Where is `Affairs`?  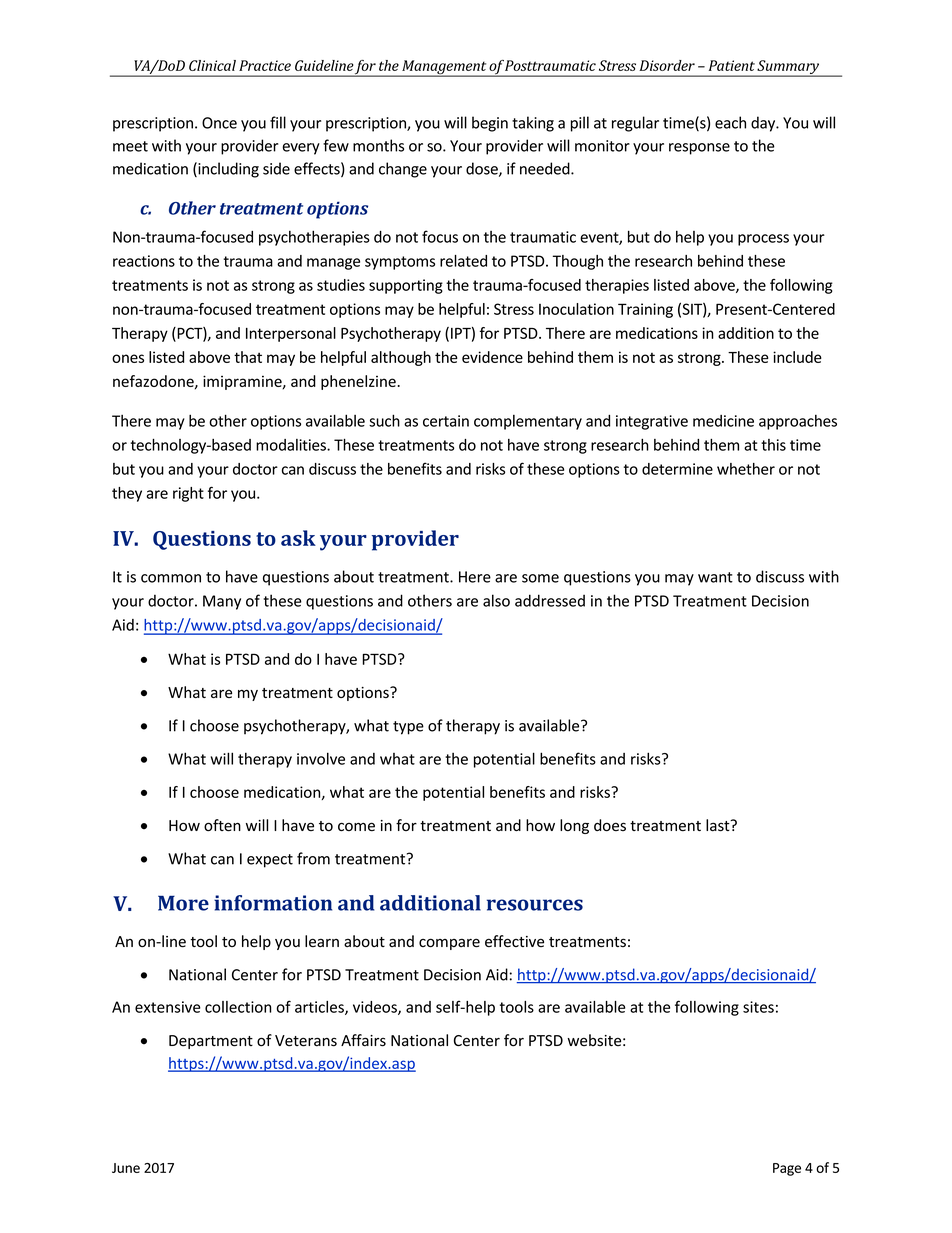 Affairs is located at coordinates (363, 1040).
